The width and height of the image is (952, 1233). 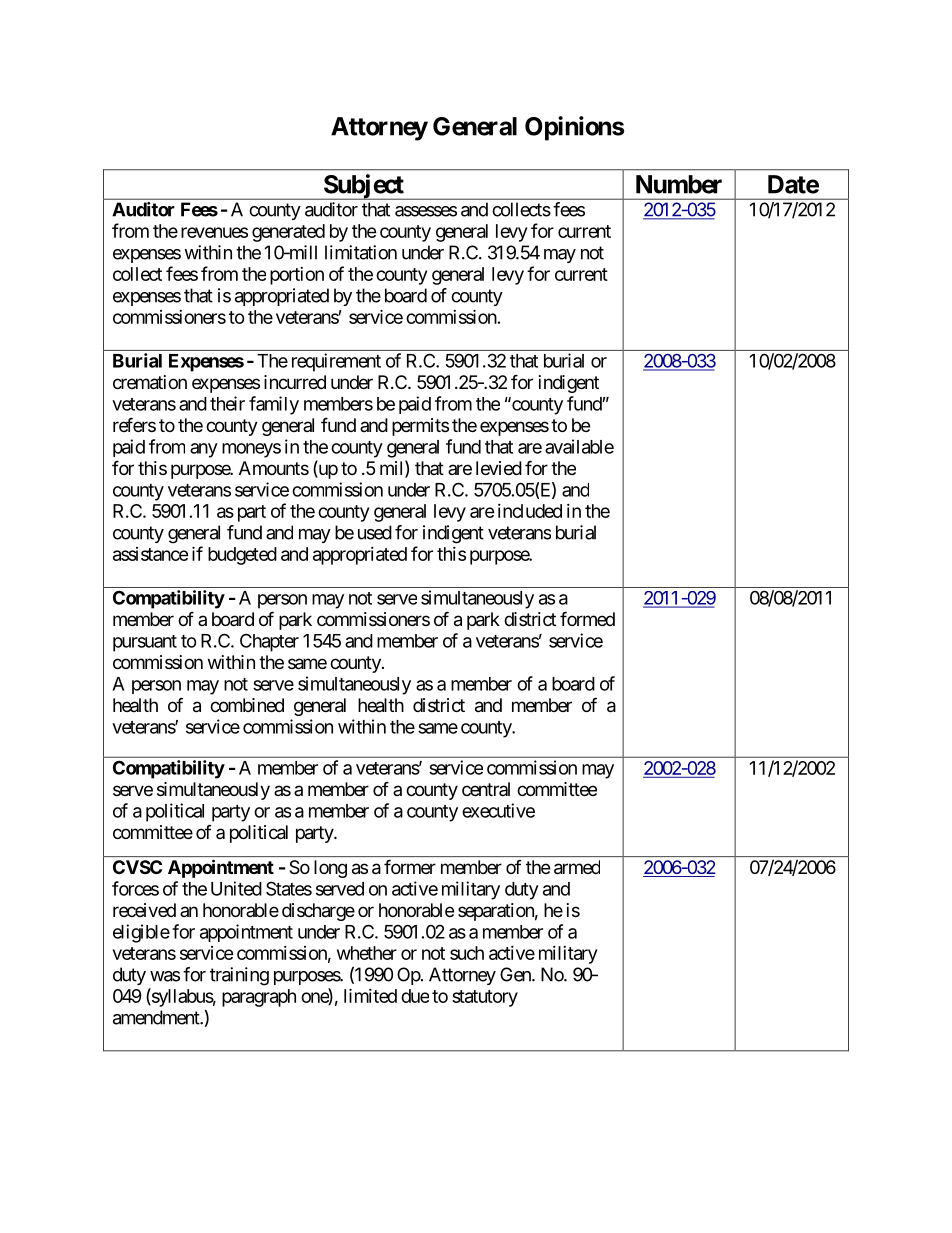 What do you see at coordinates (530, 511) in the image?
I see `included` at bounding box center [530, 511].
